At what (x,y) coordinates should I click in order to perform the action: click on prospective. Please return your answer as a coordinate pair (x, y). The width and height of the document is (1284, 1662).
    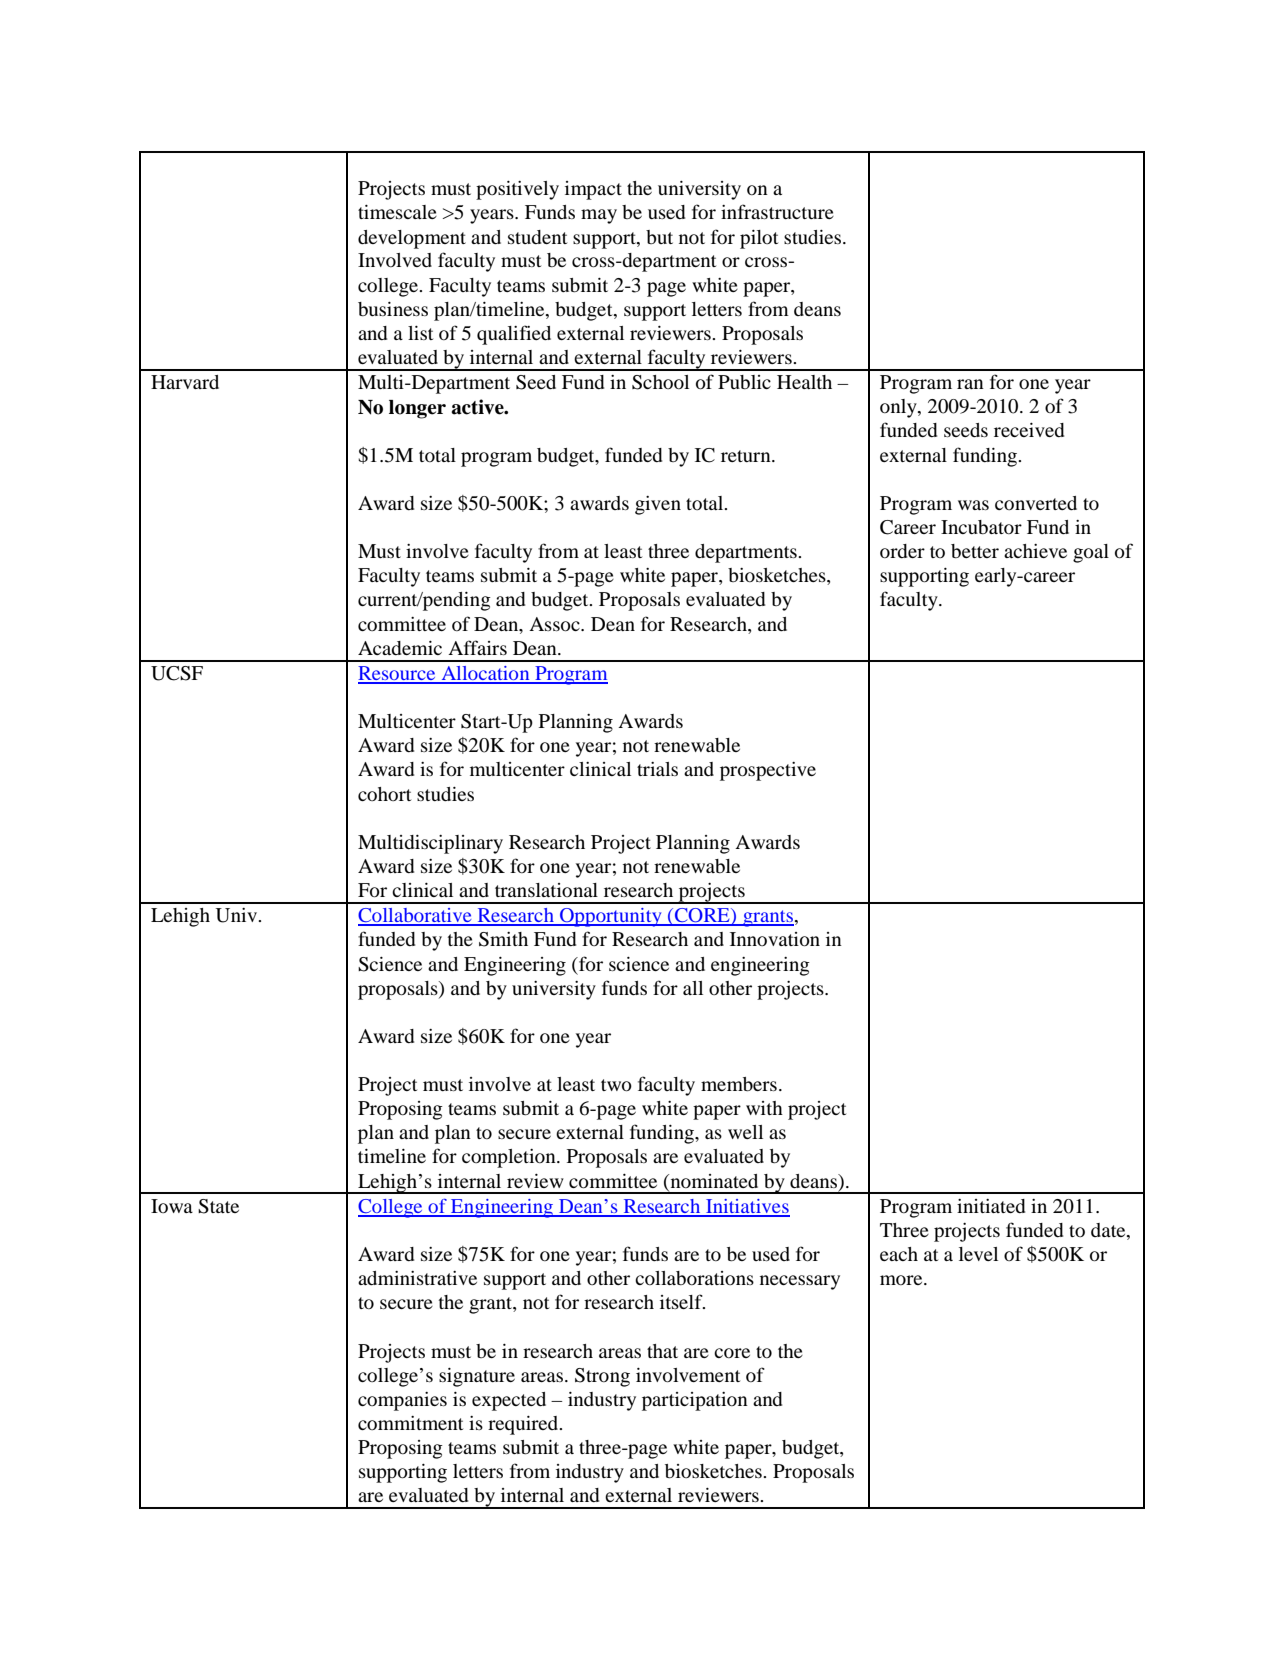
    Looking at the image, I should click on (768, 771).
